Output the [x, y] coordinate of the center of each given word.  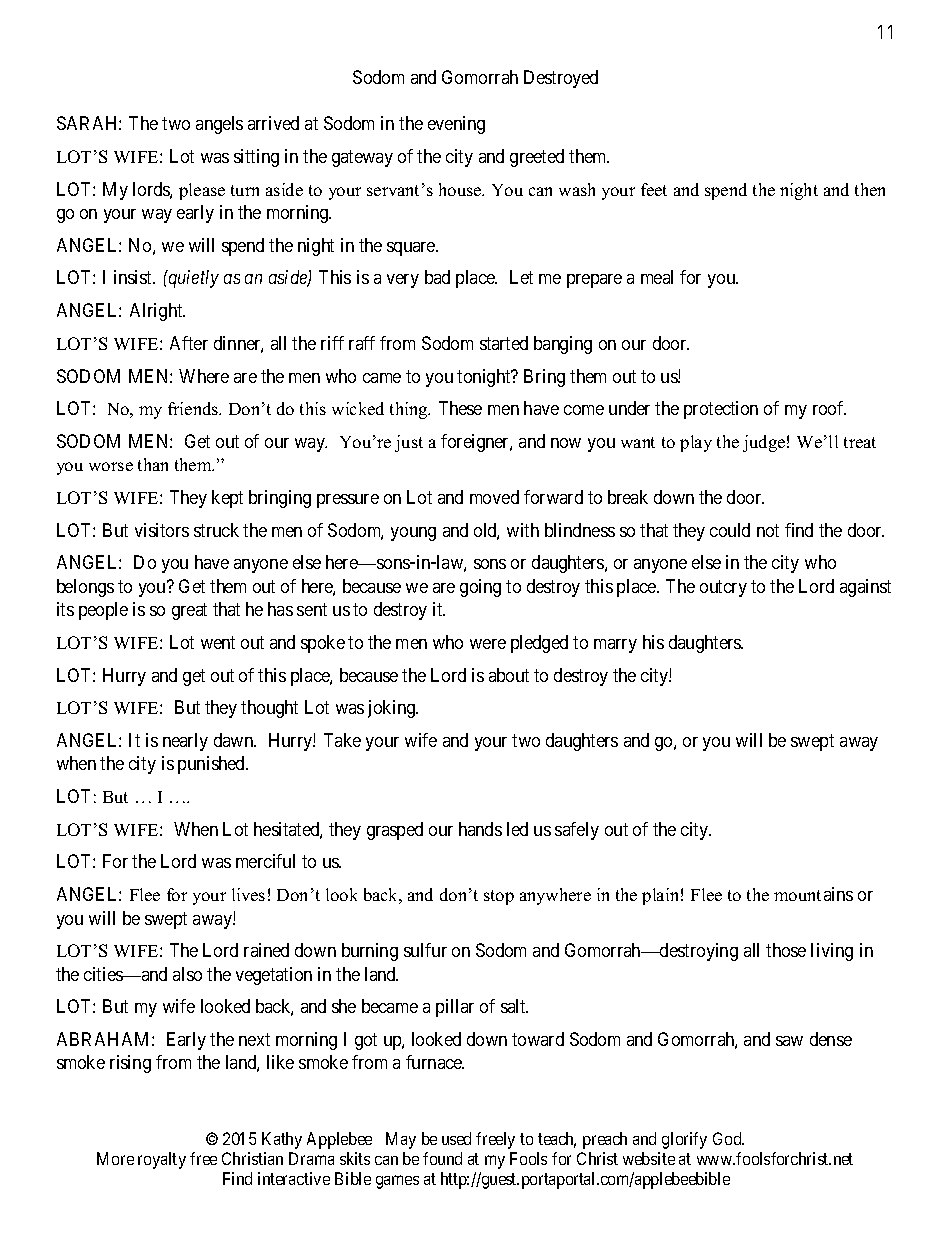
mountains [813, 894]
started [504, 343]
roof [829, 408]
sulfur [425, 950]
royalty [162, 1160]
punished [212, 765]
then [870, 189]
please [202, 191]
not [768, 530]
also [187, 974]
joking [393, 709]
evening [456, 125]
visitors [162, 530]
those [786, 950]
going [480, 588]
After [189, 343]
